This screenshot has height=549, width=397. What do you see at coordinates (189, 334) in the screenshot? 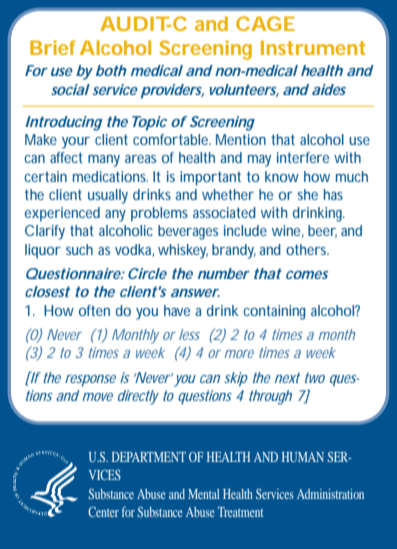
I see `less` at bounding box center [189, 334].
